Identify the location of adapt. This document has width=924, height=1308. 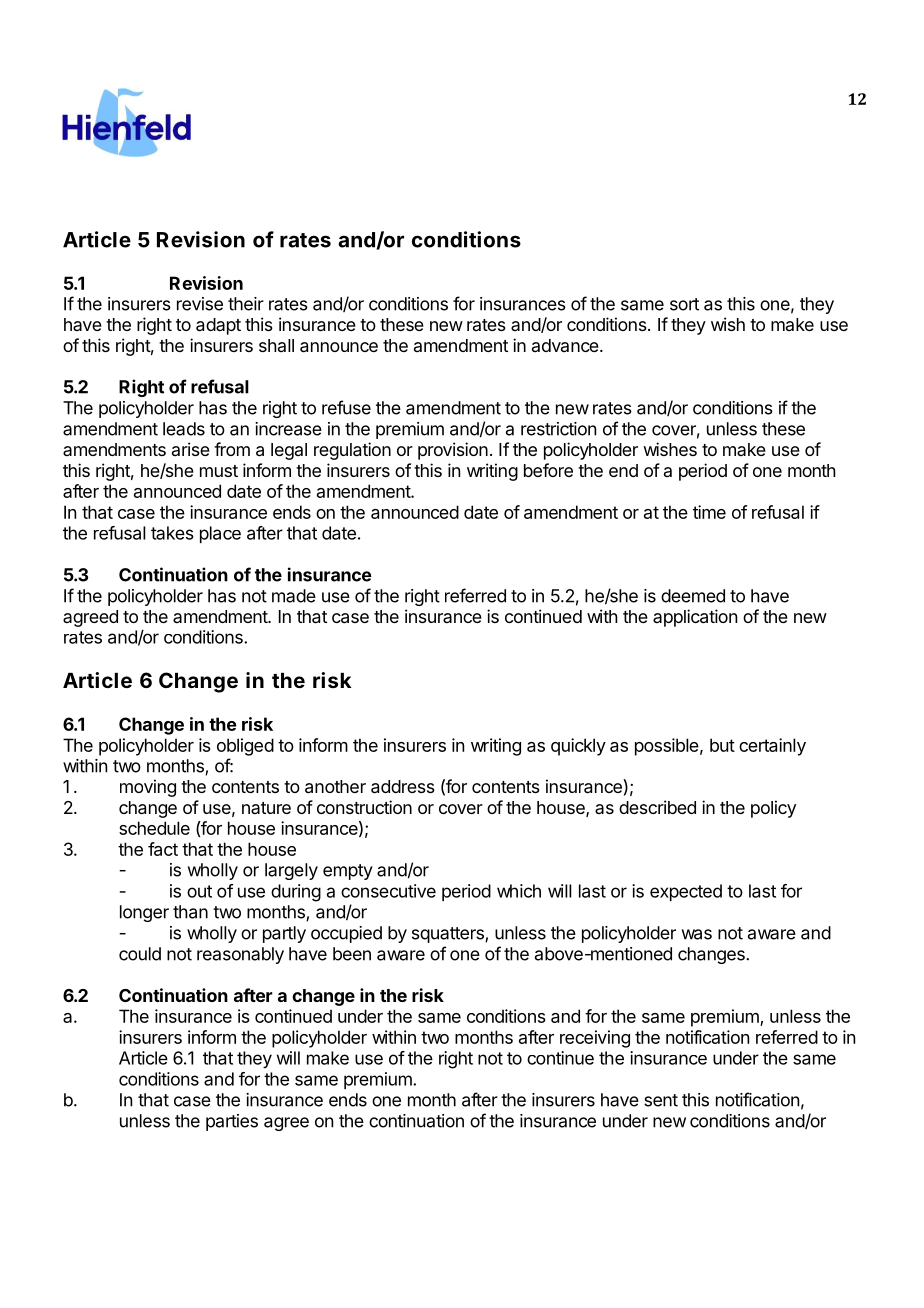
(218, 326).
